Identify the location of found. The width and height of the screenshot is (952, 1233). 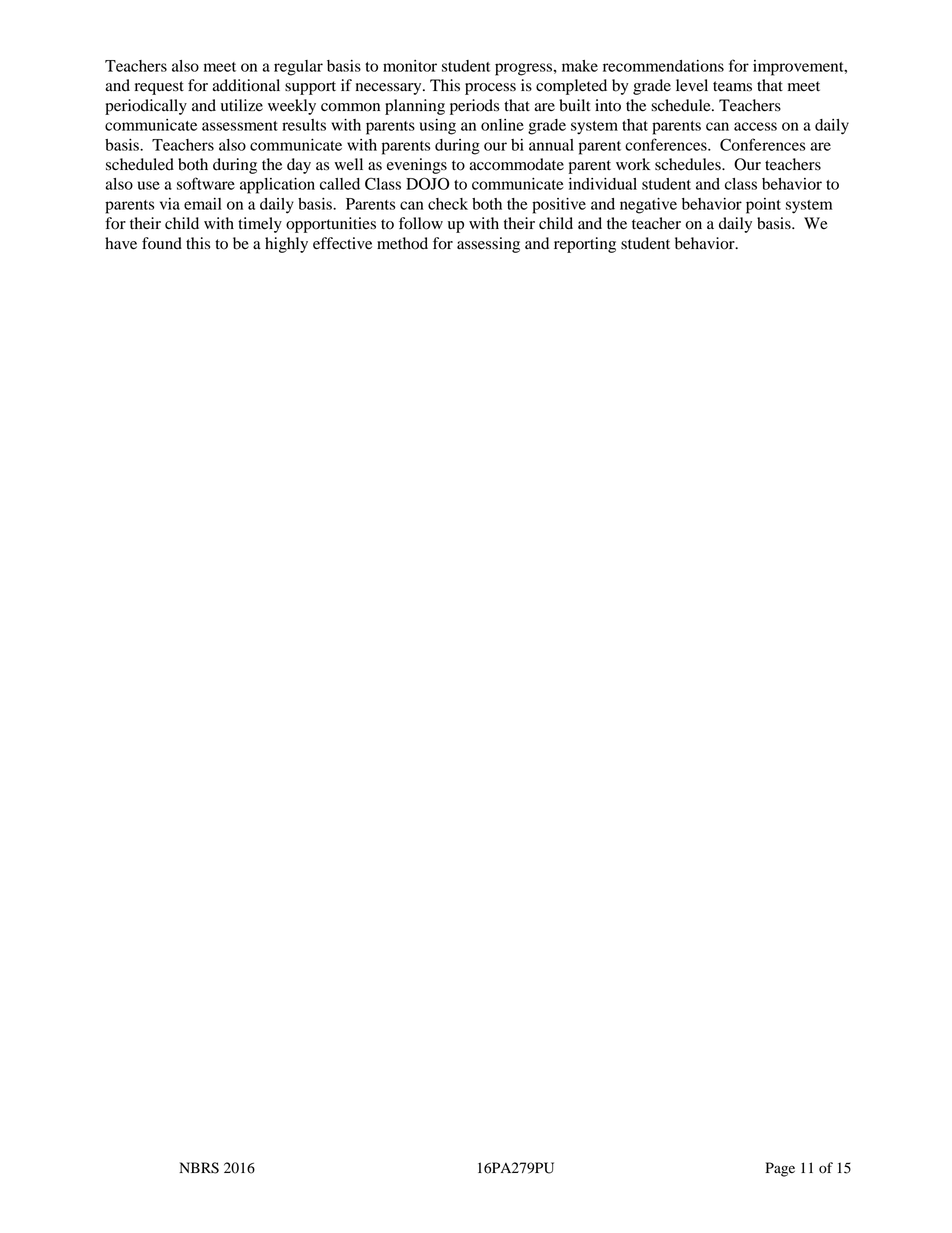
(162, 243).
